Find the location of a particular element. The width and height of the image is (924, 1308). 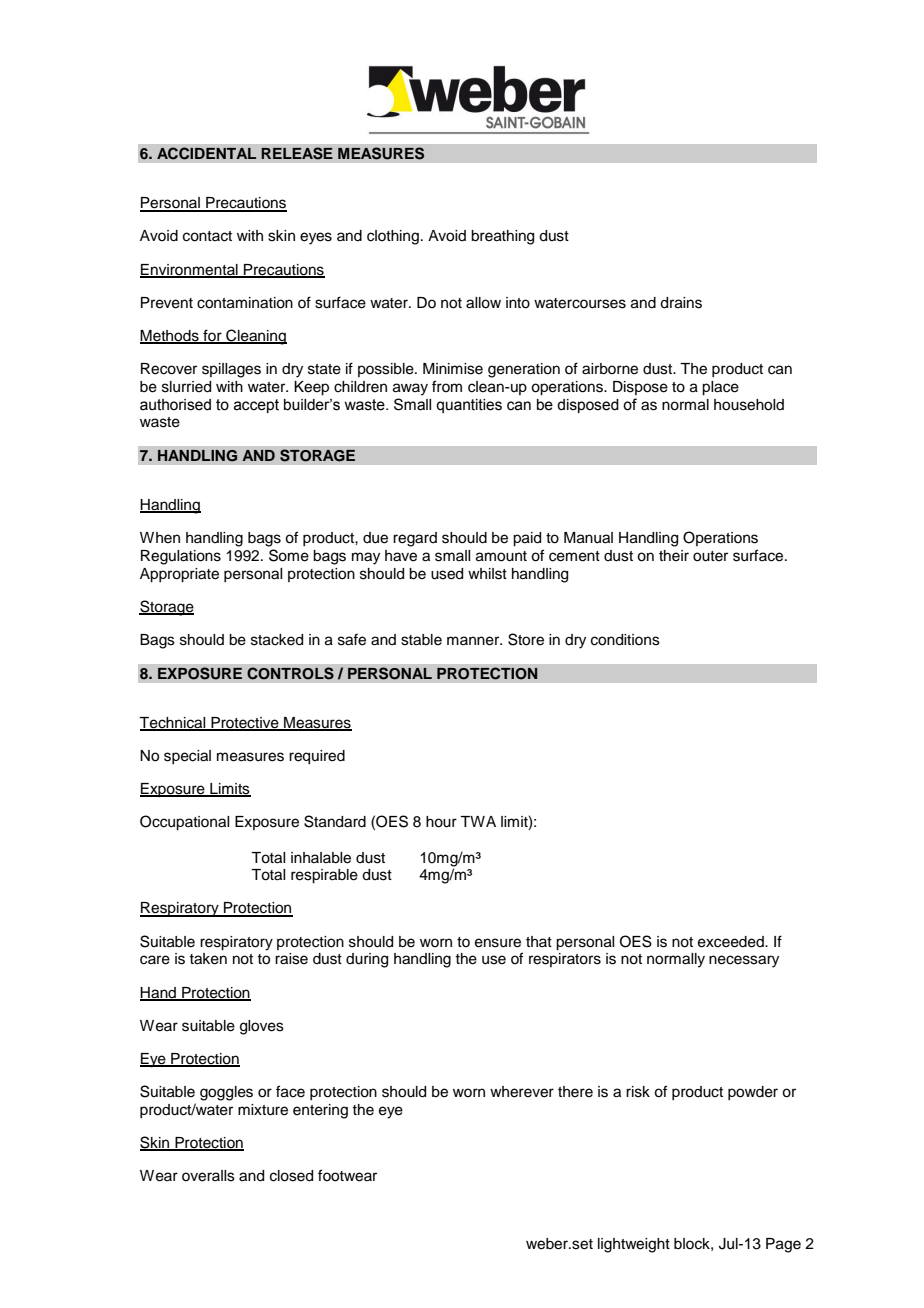

drains is located at coordinates (681, 303).
